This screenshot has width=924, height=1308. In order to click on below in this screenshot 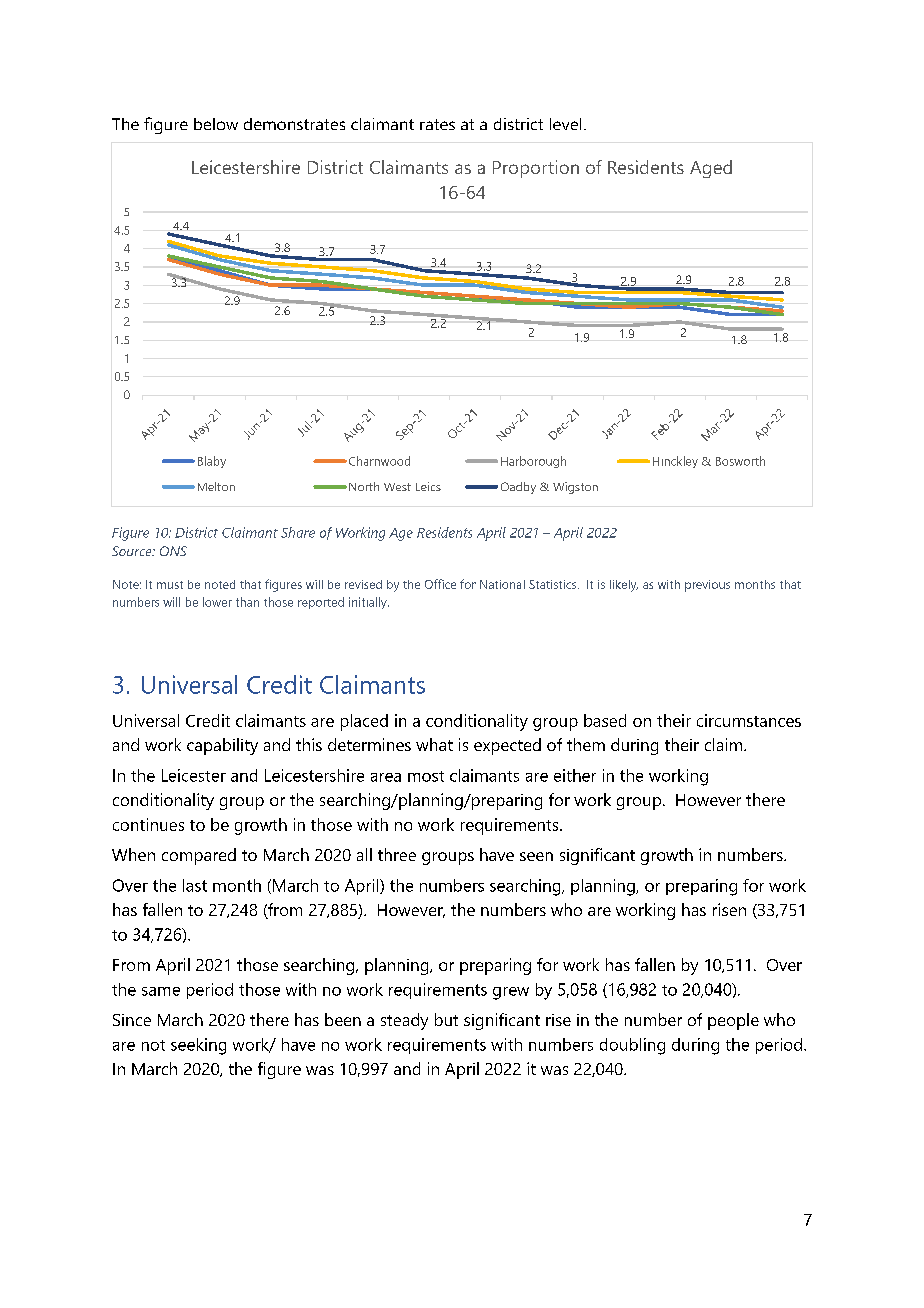, I will do `click(216, 124)`.
